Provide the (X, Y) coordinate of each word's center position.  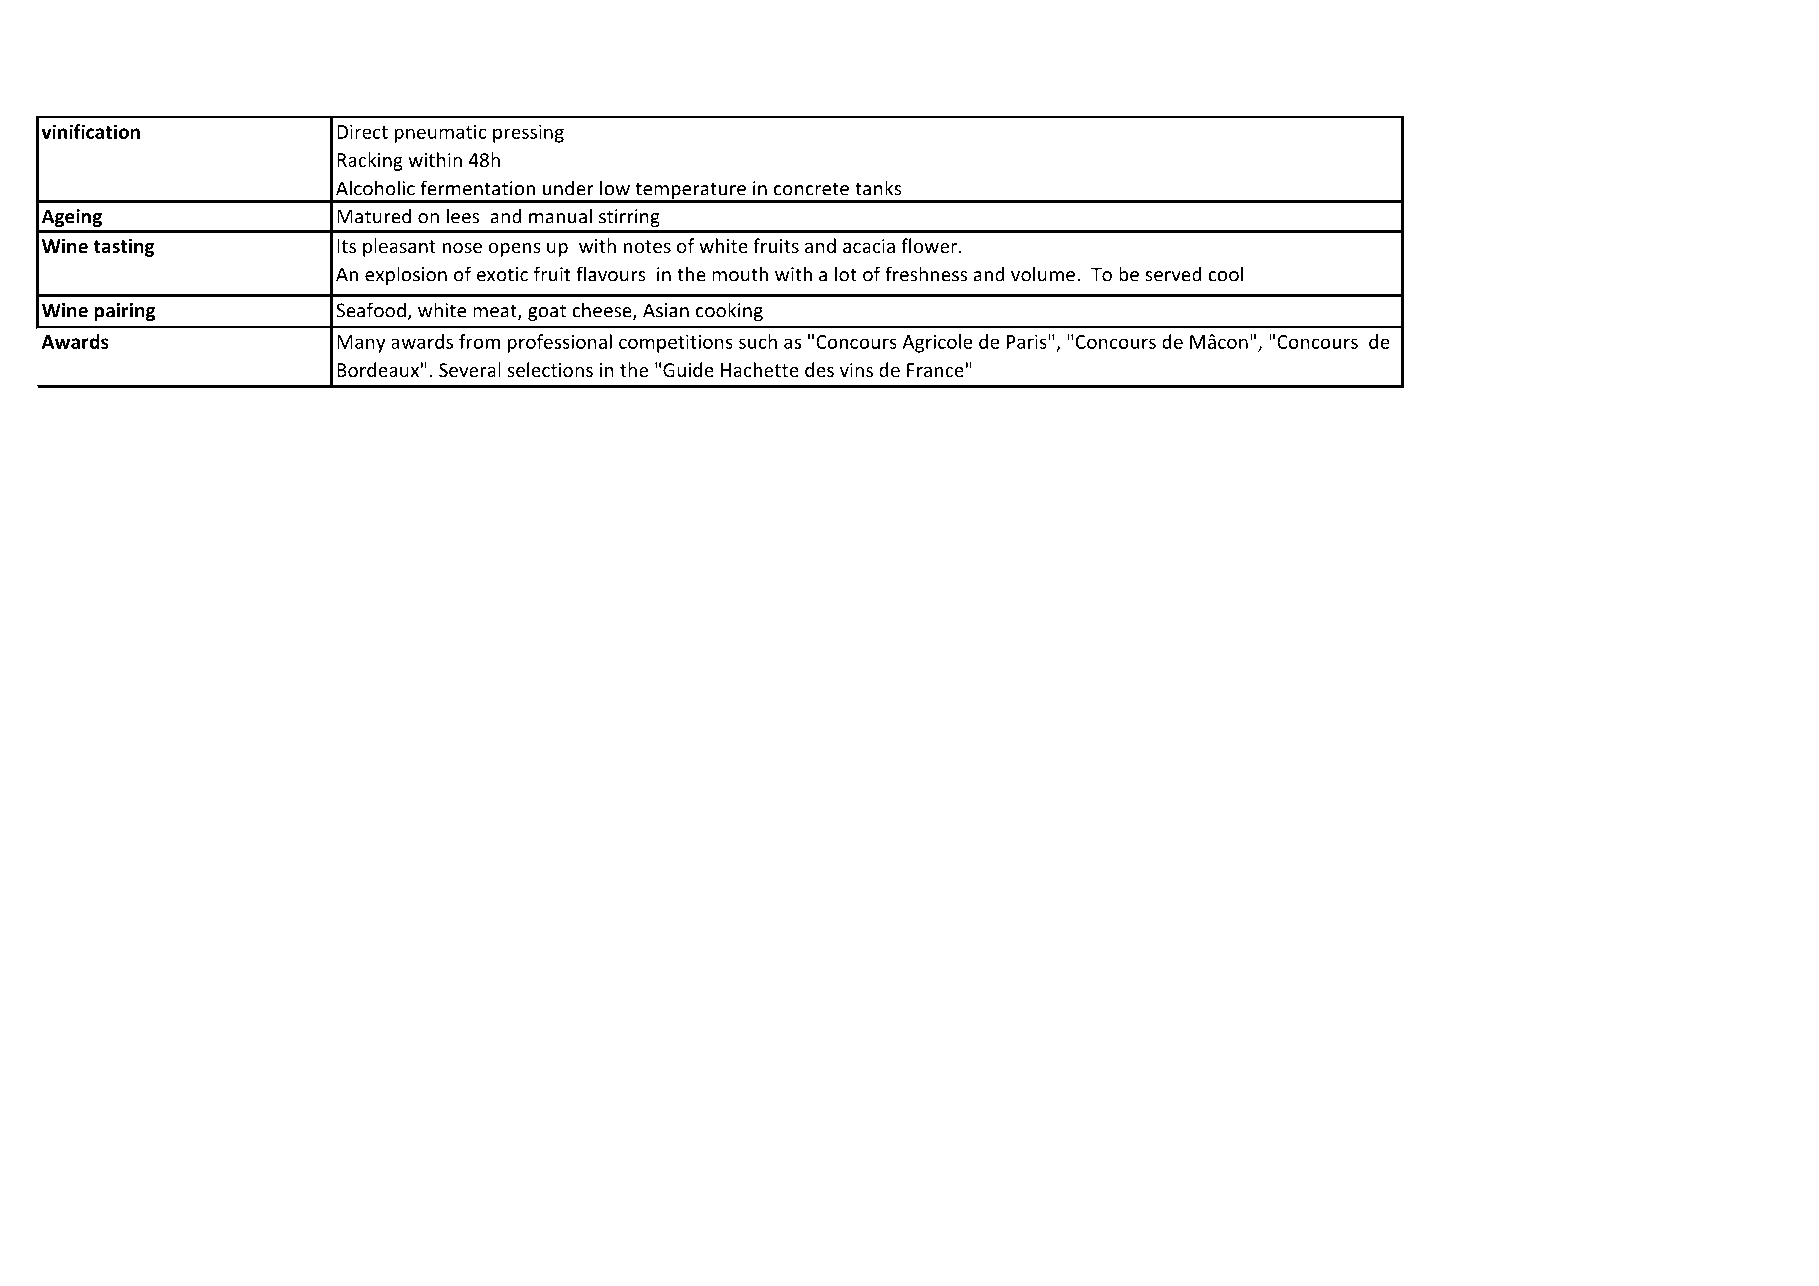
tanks (878, 188)
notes (647, 246)
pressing (528, 134)
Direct (362, 132)
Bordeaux (378, 369)
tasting (124, 247)
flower (930, 245)
